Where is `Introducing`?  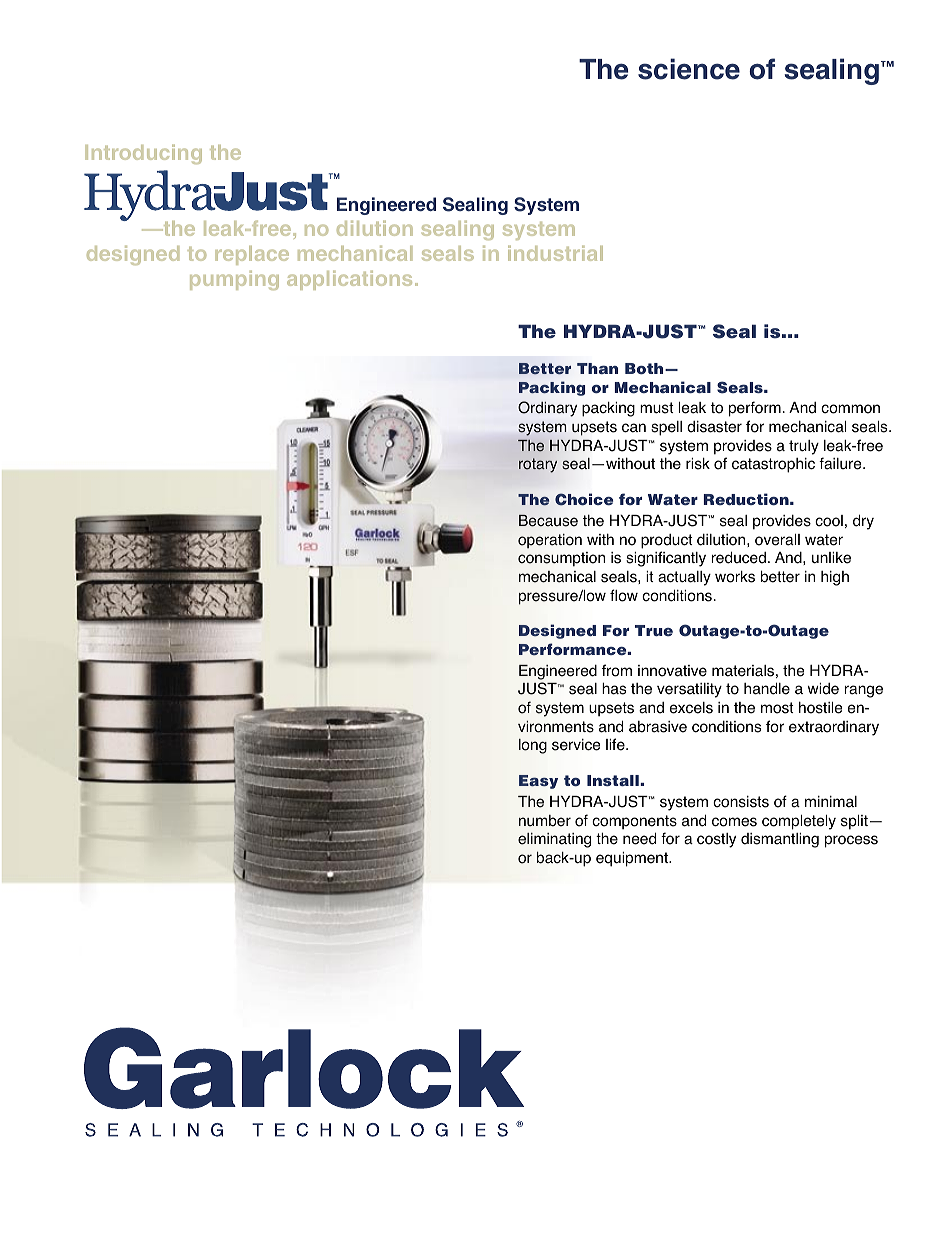
Introducing is located at coordinates (143, 154).
